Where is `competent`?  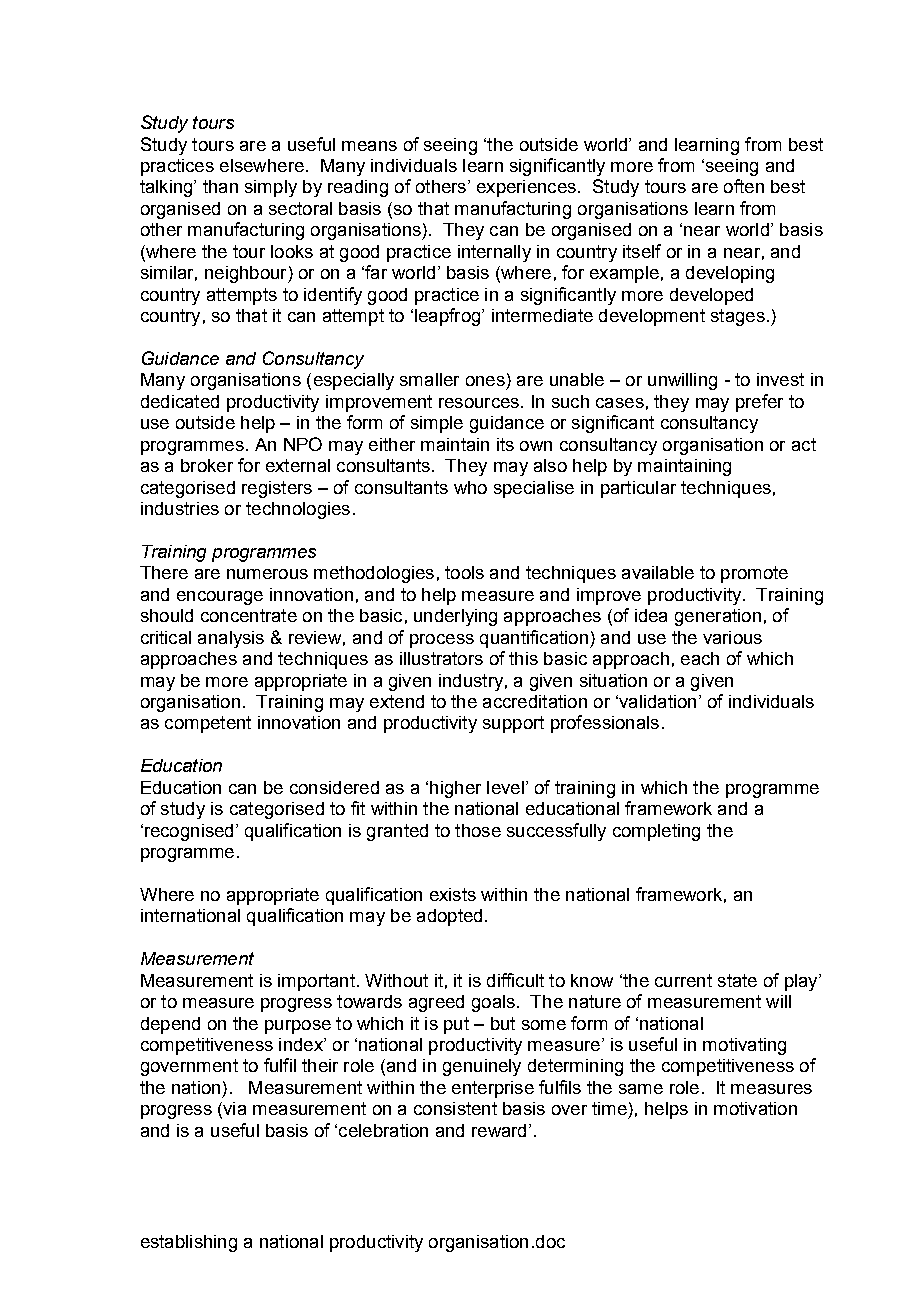 competent is located at coordinates (208, 724).
